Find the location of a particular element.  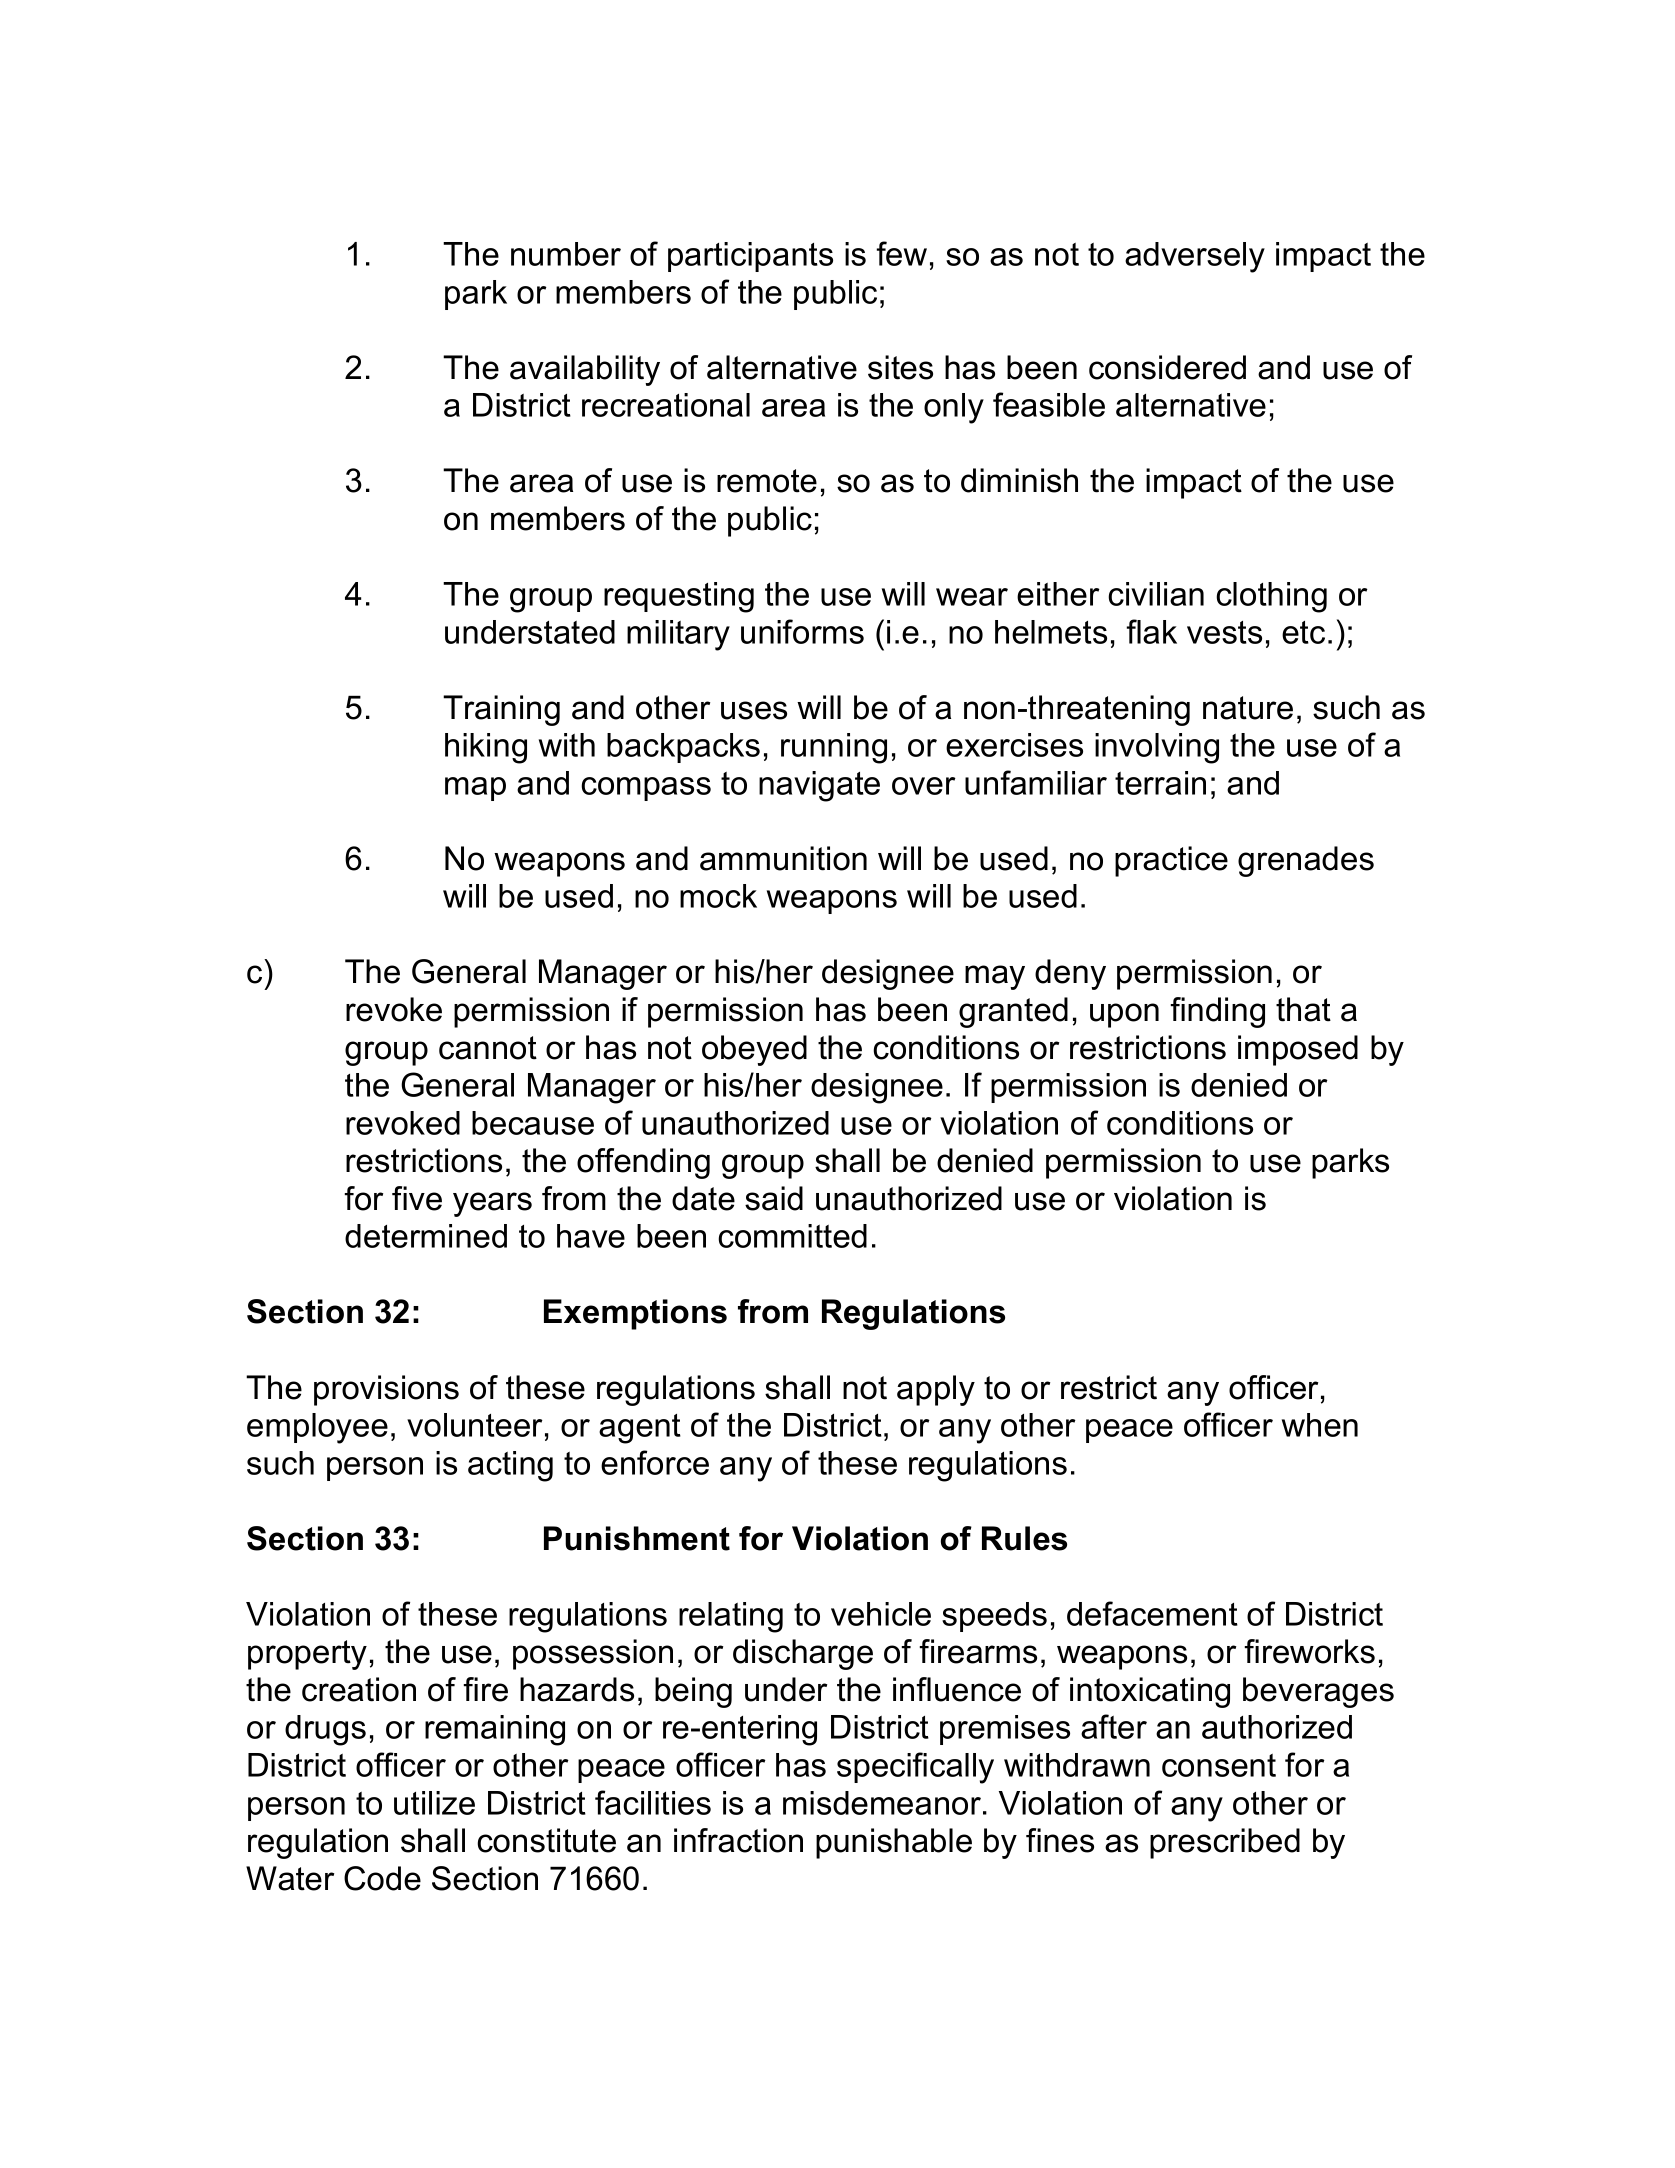

utilize is located at coordinates (434, 1803).
